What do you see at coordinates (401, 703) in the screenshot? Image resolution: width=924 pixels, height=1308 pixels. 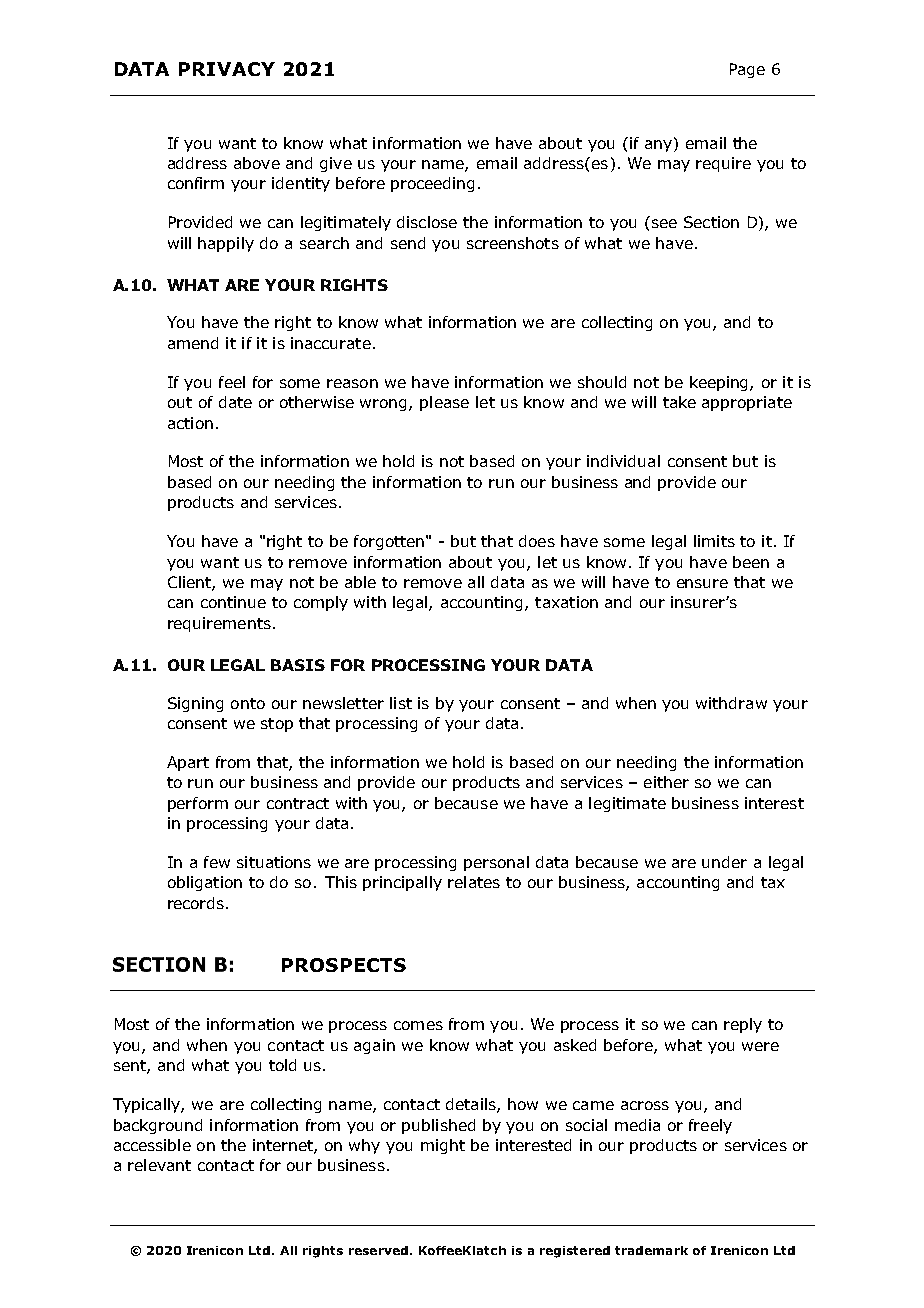 I see `list` at bounding box center [401, 703].
